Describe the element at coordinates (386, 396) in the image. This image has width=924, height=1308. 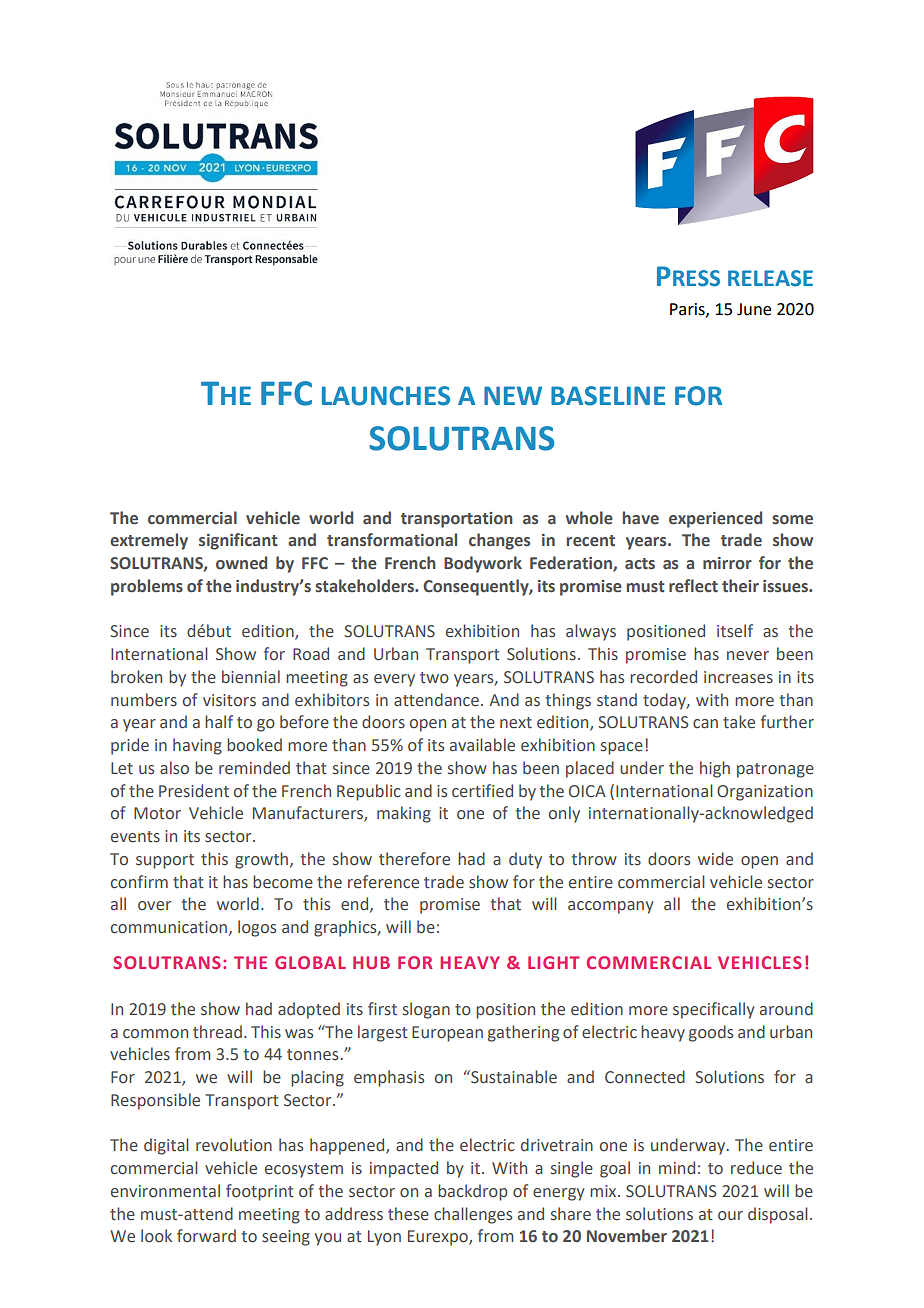
I see `LAUNCHES` at that location.
